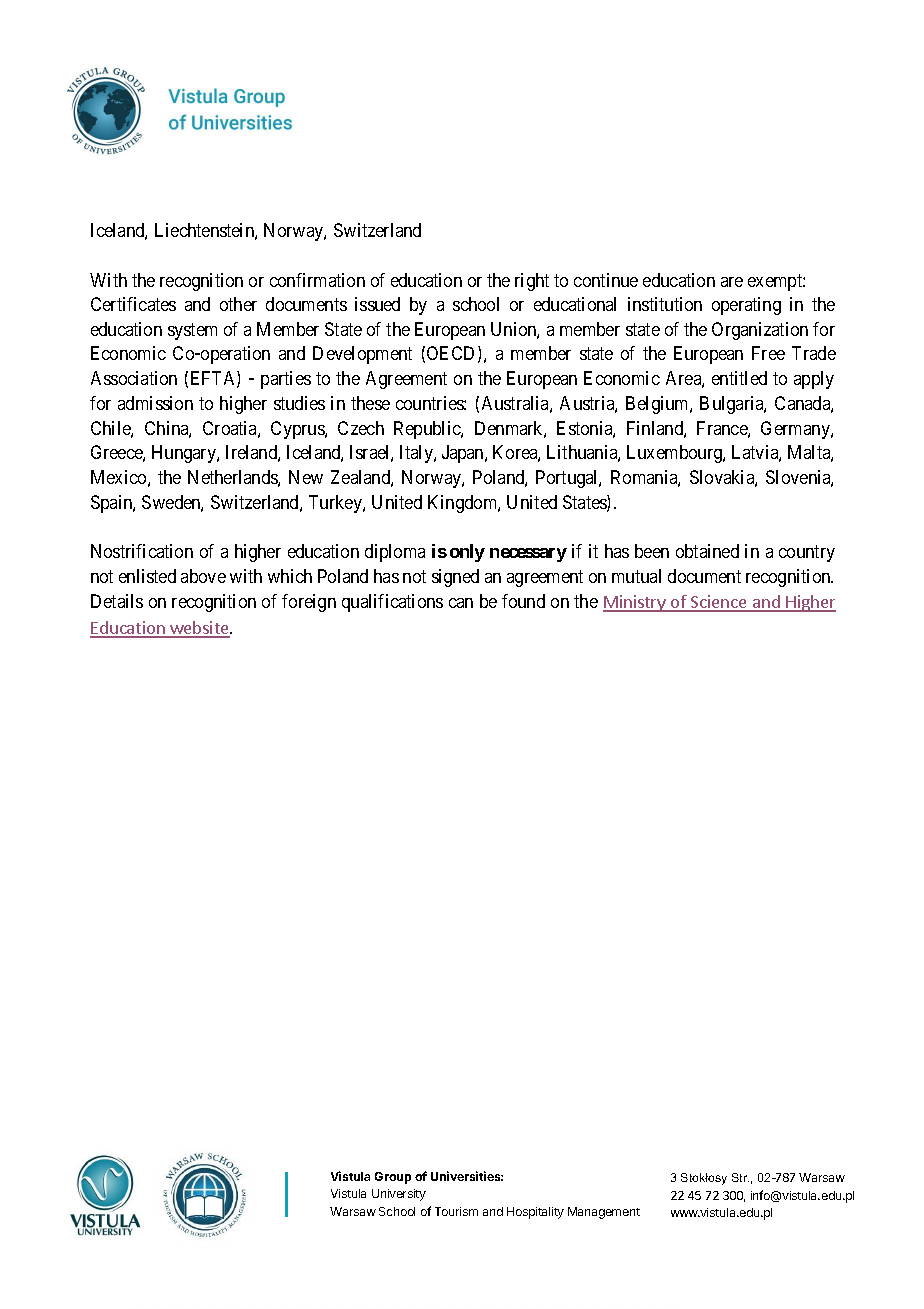 The width and height of the image is (924, 1309). I want to click on University, so click(399, 1195).
